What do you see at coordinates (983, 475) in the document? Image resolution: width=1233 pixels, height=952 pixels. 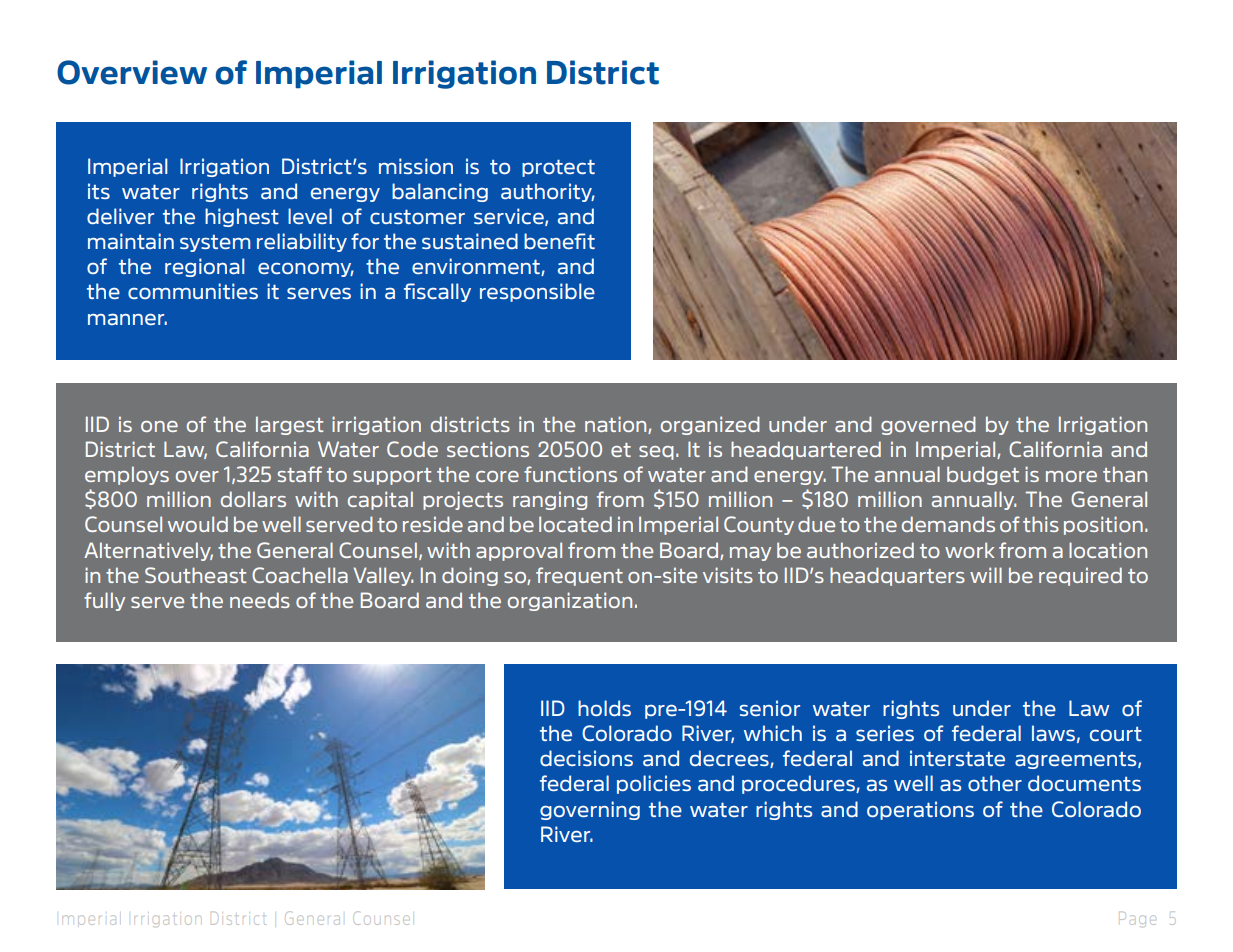 I see `budget` at bounding box center [983, 475].
